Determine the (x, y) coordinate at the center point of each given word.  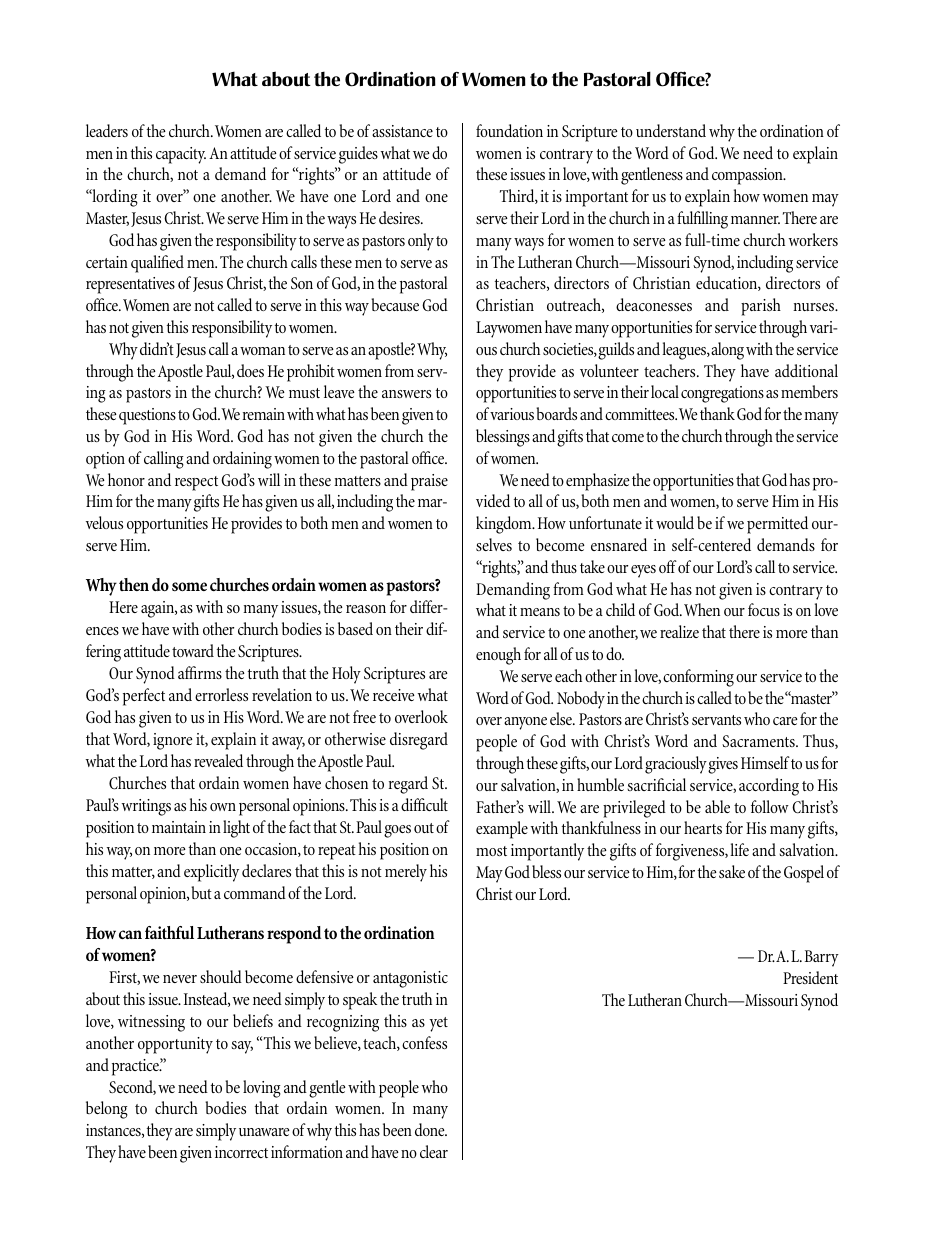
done (431, 1129)
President (810, 977)
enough (498, 656)
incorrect (241, 1152)
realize (679, 631)
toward (193, 650)
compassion (748, 176)
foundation (509, 130)
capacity (181, 155)
